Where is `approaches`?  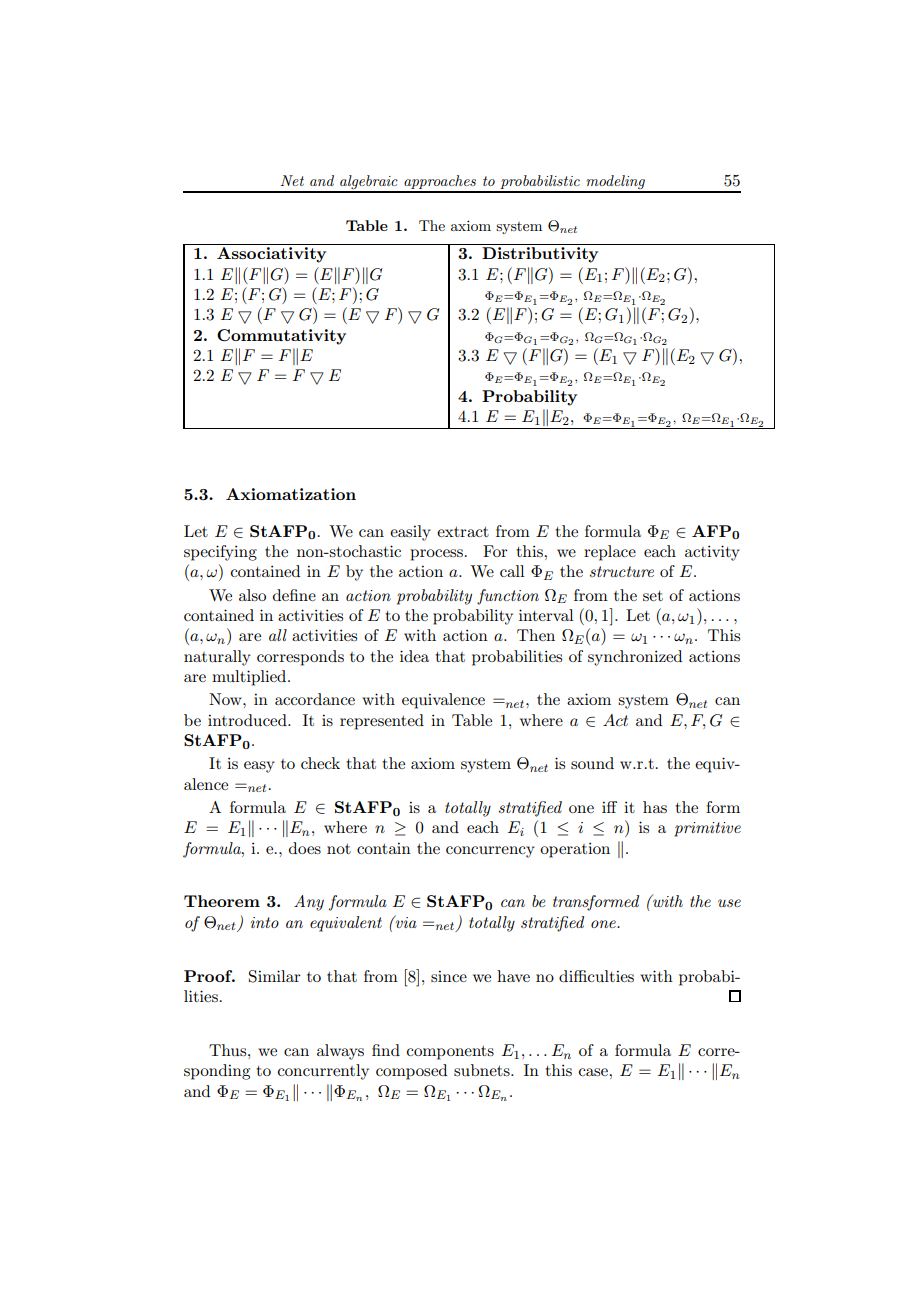 approaches is located at coordinates (440, 183).
